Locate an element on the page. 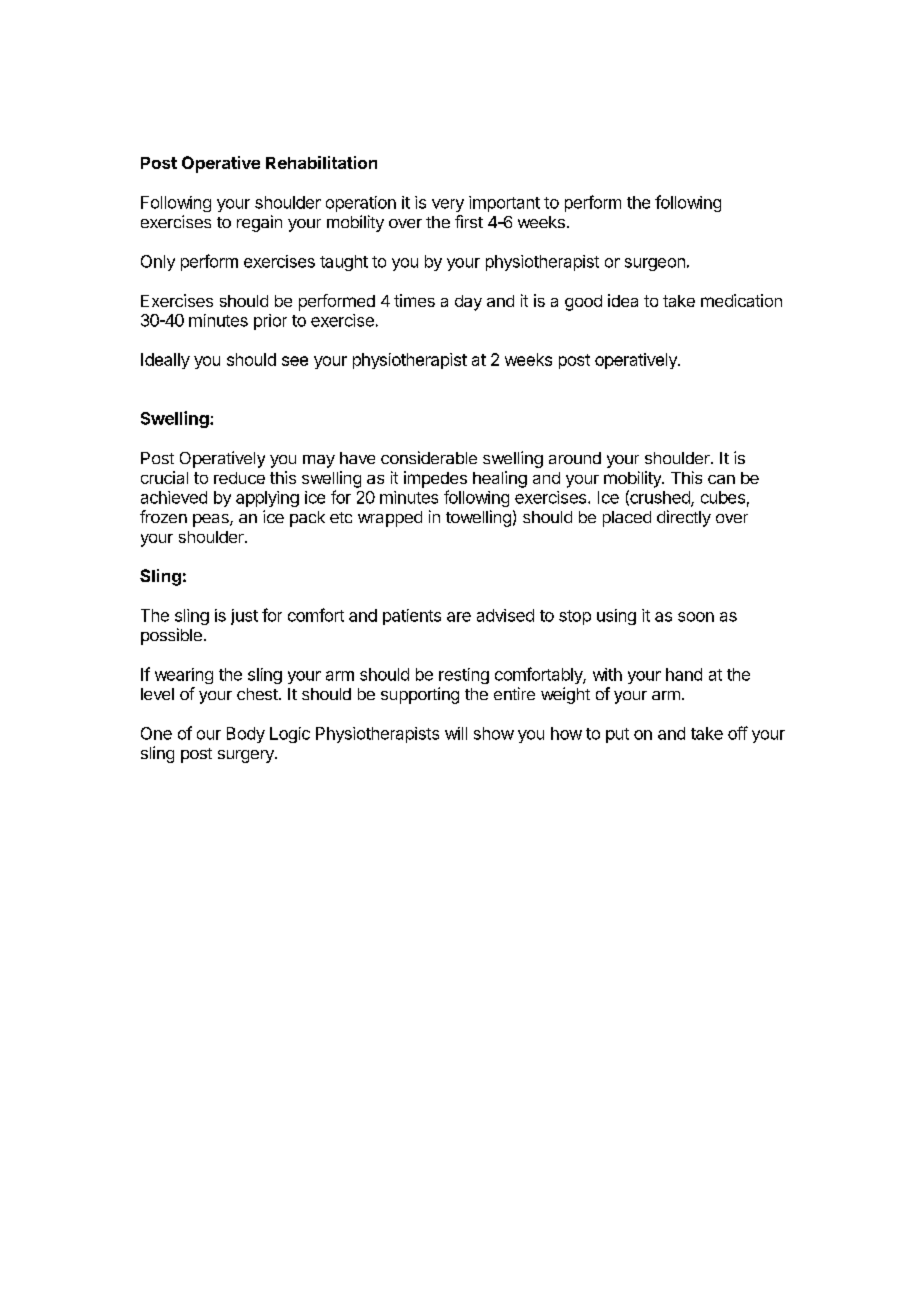 This document has width=924, height=1309. surgeon is located at coordinates (655, 264).
